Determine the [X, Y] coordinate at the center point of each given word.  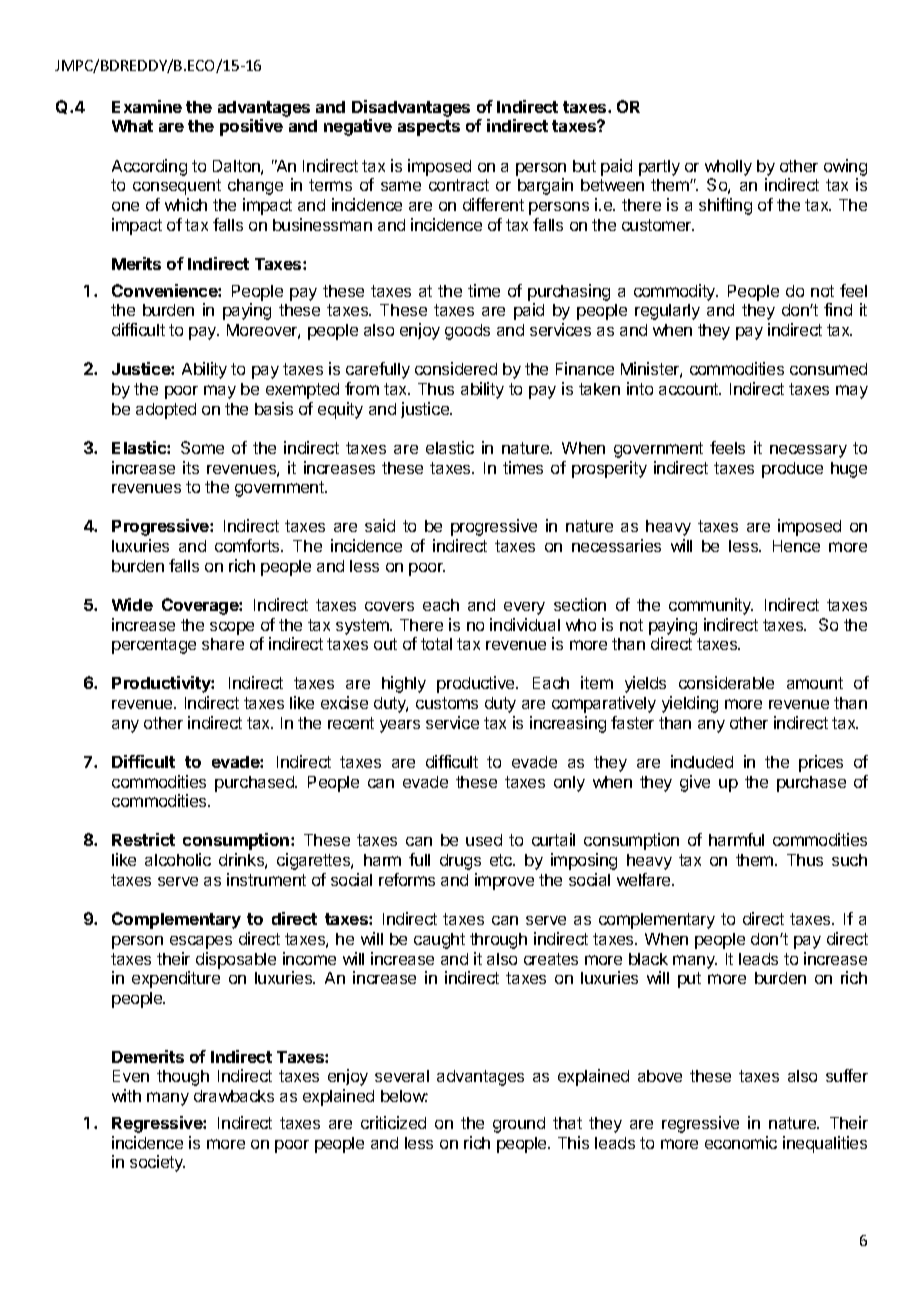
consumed [828, 369]
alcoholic [178, 859]
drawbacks [234, 1096]
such [849, 860]
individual [525, 624]
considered [456, 368]
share [223, 644]
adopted [166, 411]
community [711, 606]
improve [504, 881]
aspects [429, 128]
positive [251, 127]
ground [519, 1125]
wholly [728, 168]
